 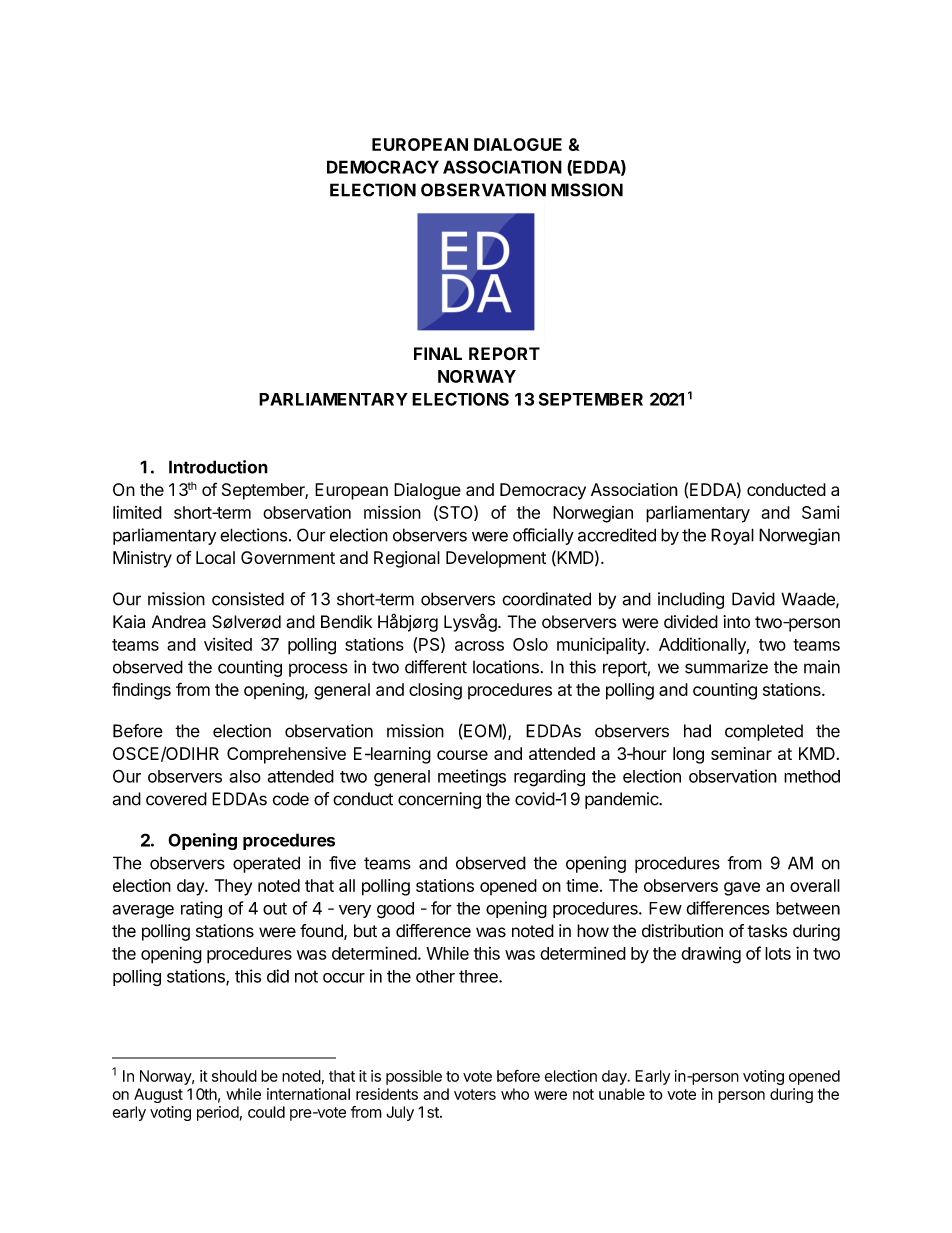 What do you see at coordinates (820, 512) in the document?
I see `Sami` at bounding box center [820, 512].
